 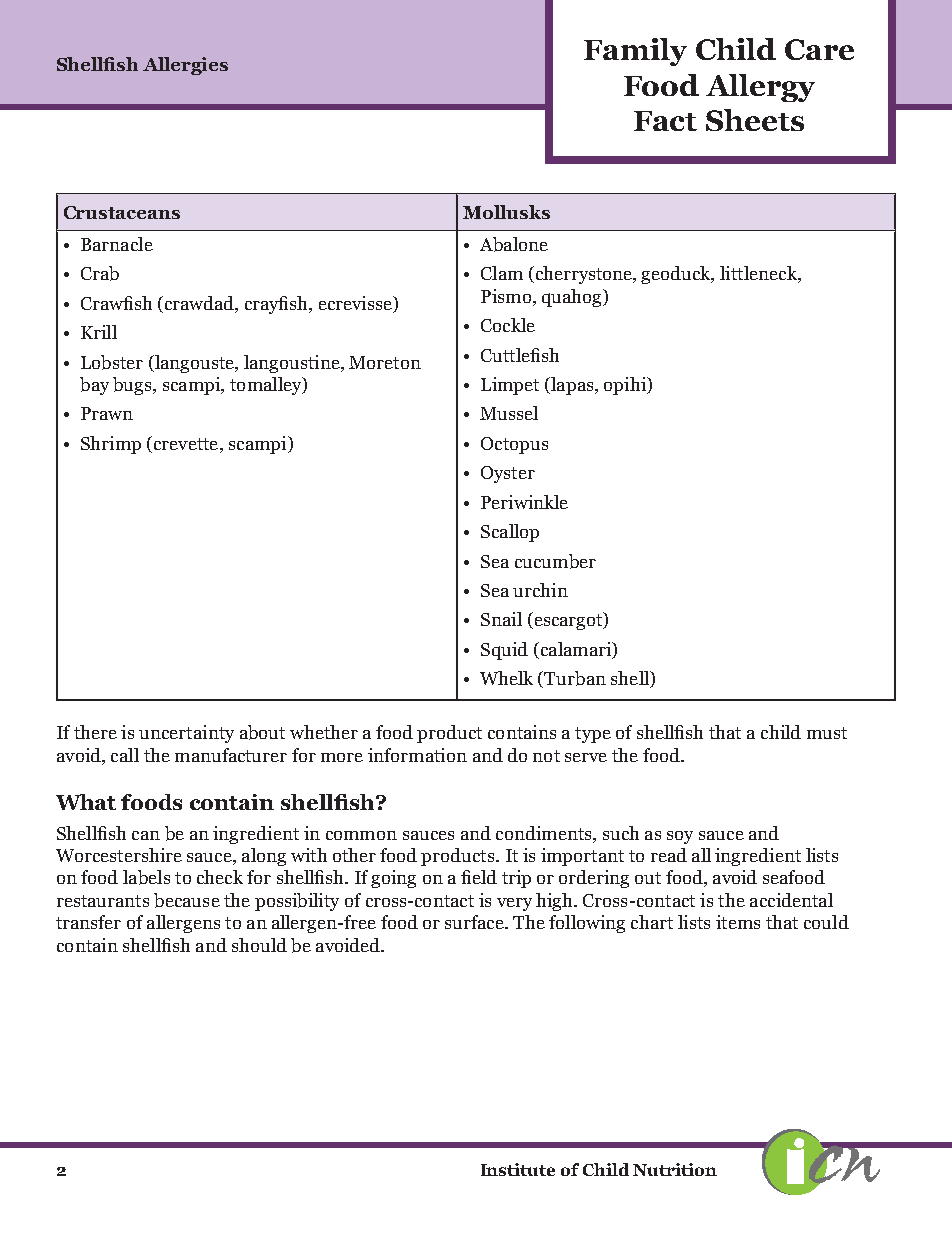 I want to click on should, so click(x=259, y=945).
